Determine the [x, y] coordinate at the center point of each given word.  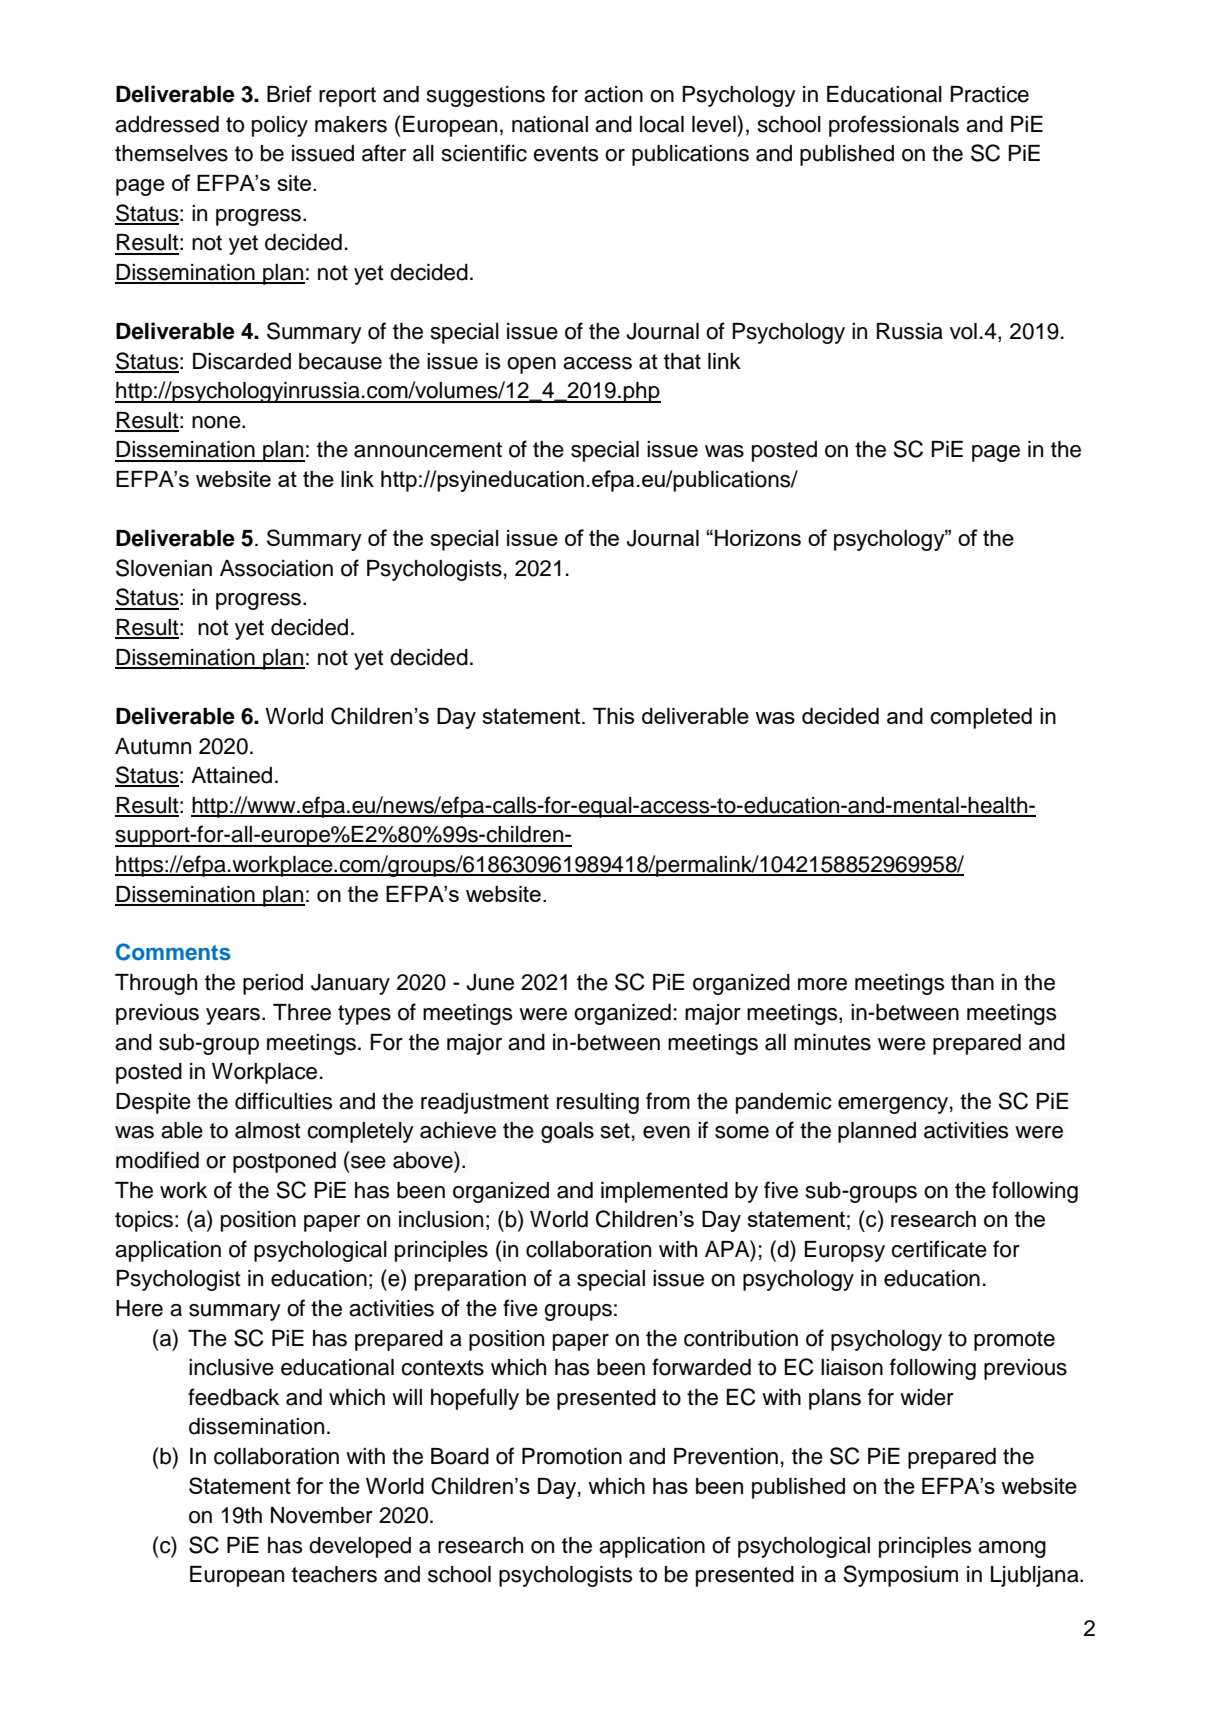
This [613, 716]
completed [981, 718]
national [550, 124]
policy [280, 126]
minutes [832, 1042]
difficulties [283, 1101]
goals [567, 1132]
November [322, 1515]
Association [276, 568]
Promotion [572, 1456]
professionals [894, 126]
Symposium [900, 1576]
